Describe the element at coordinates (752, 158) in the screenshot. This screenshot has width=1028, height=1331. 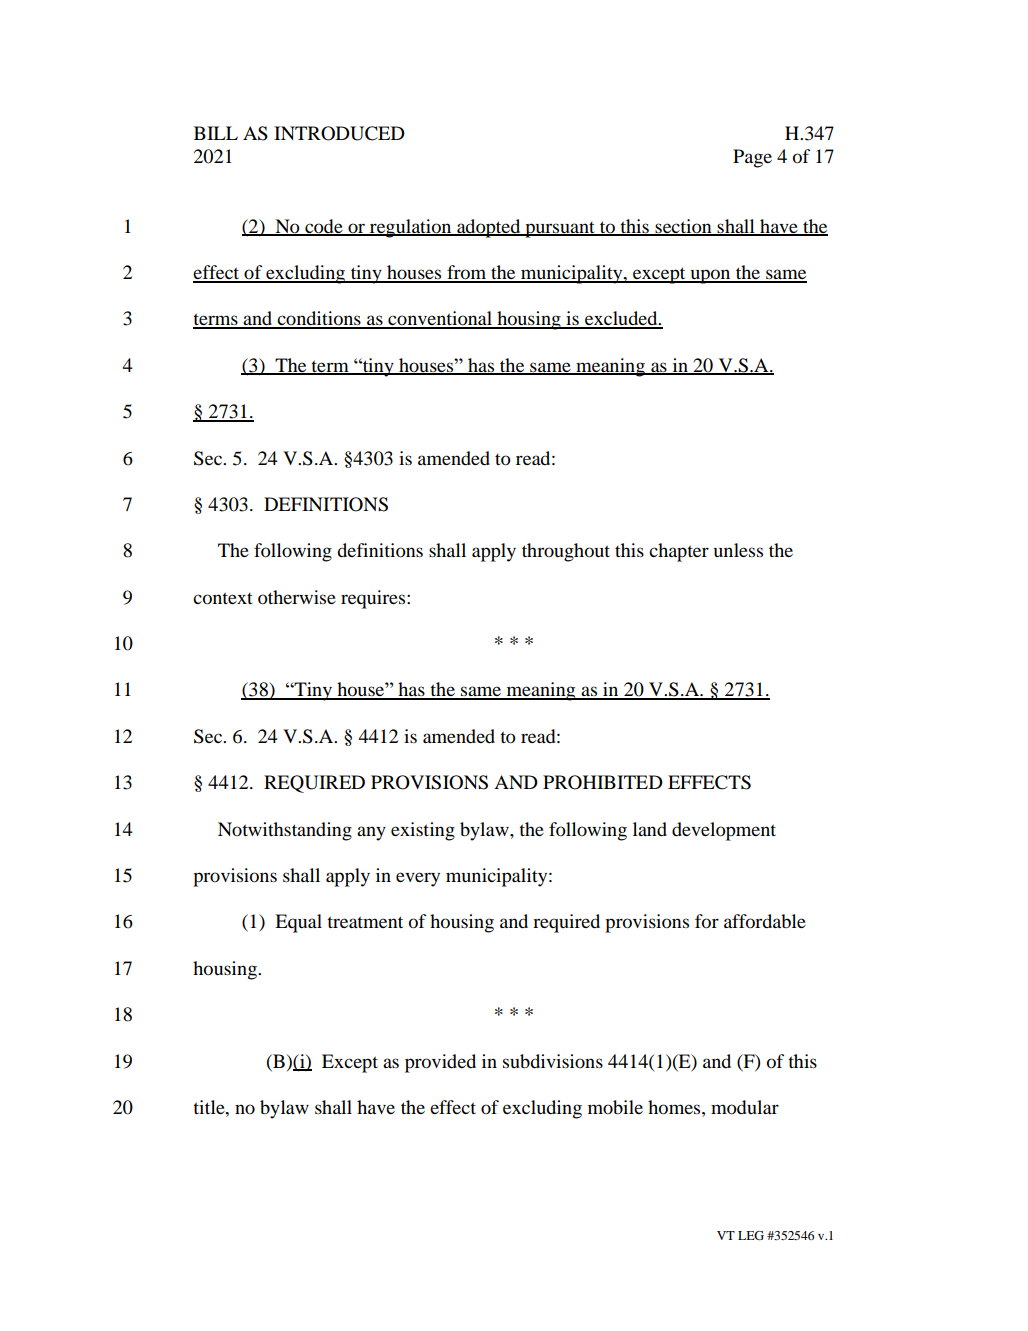
I see `Page` at that location.
